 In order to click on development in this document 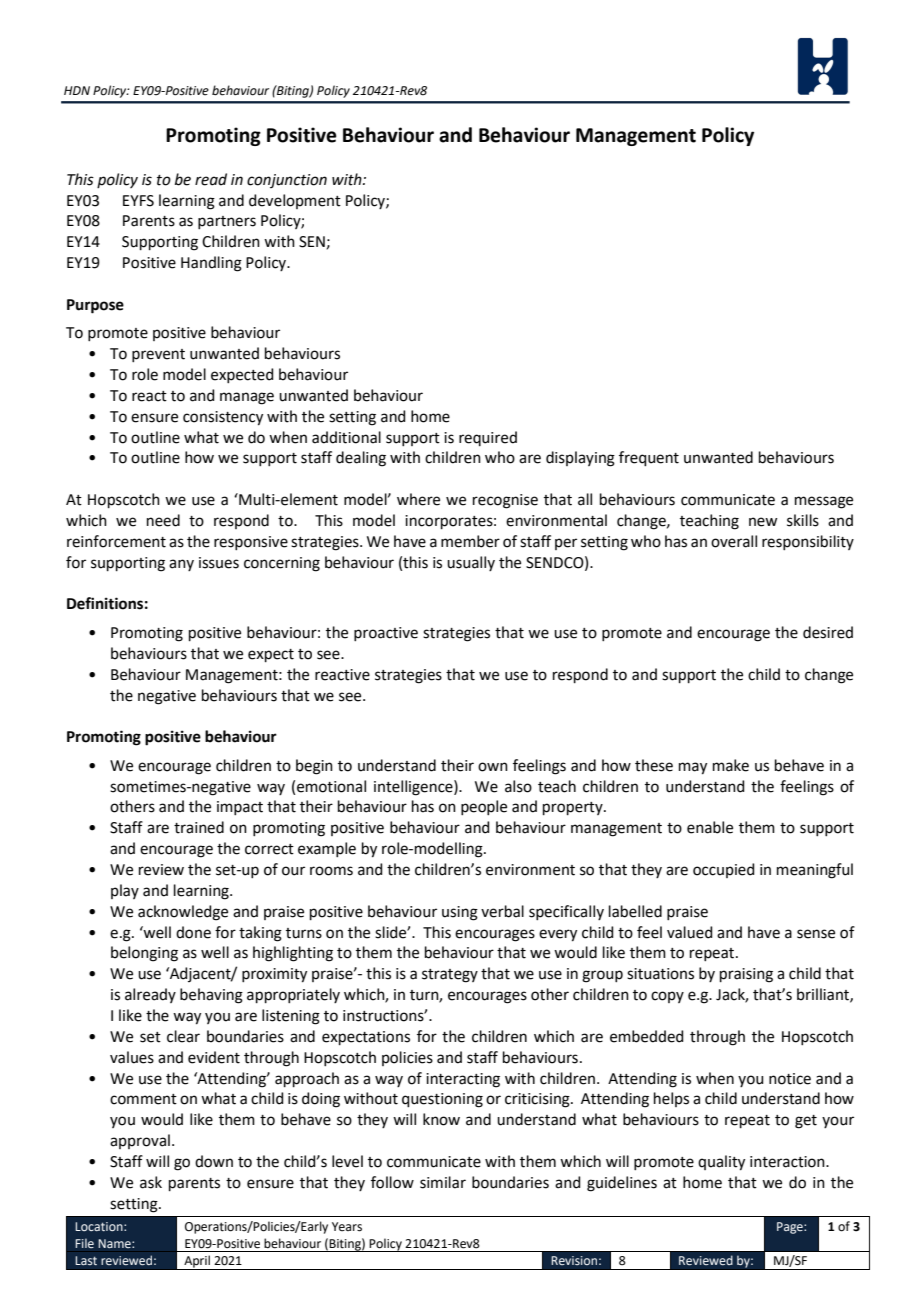, I will do `click(295, 201)`.
